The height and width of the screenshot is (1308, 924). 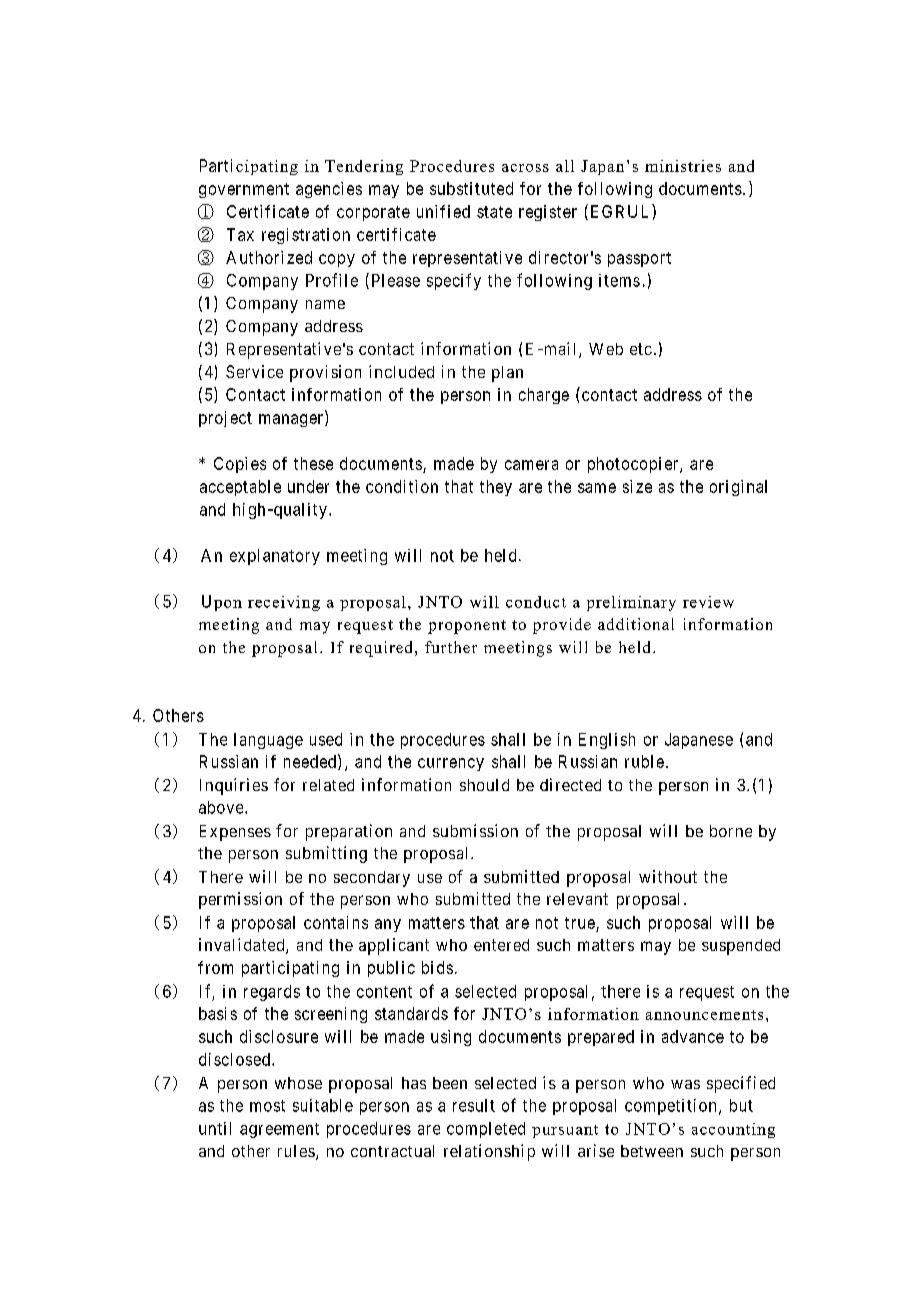 What do you see at coordinates (637, 486) in the screenshot?
I see `size` at bounding box center [637, 486].
